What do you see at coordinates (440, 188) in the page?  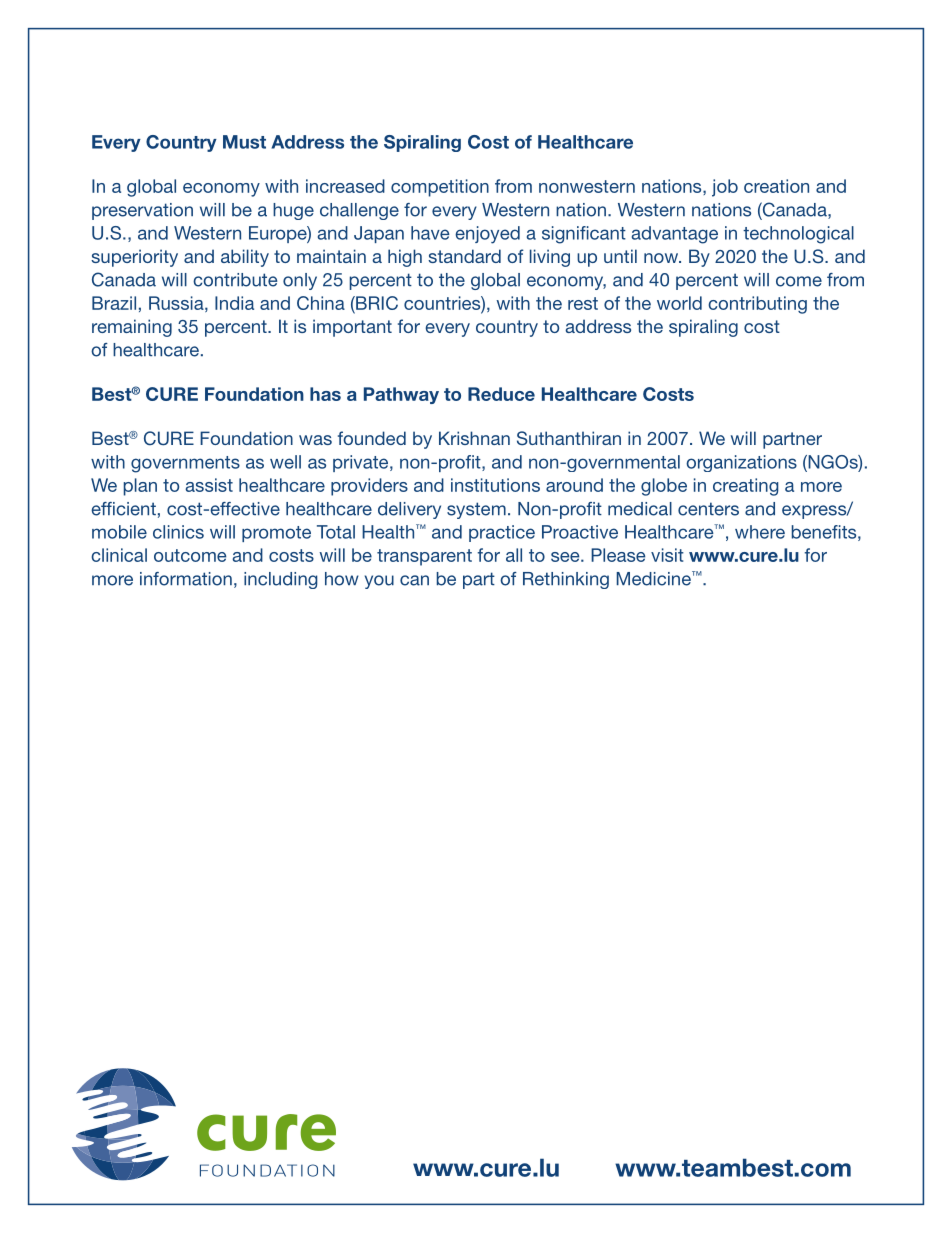 I see `competition` at bounding box center [440, 188].
